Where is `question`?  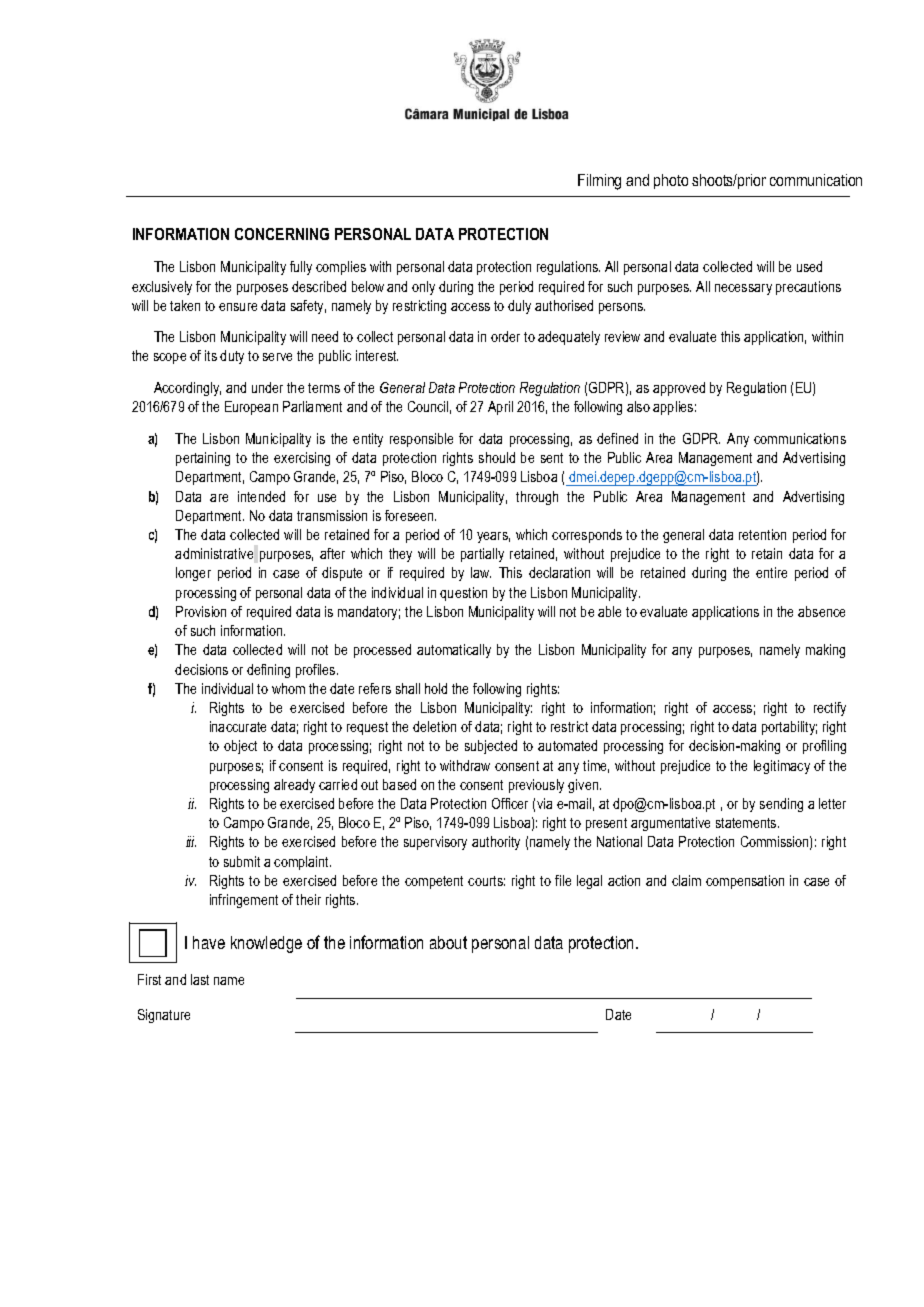
question is located at coordinates (463, 594).
